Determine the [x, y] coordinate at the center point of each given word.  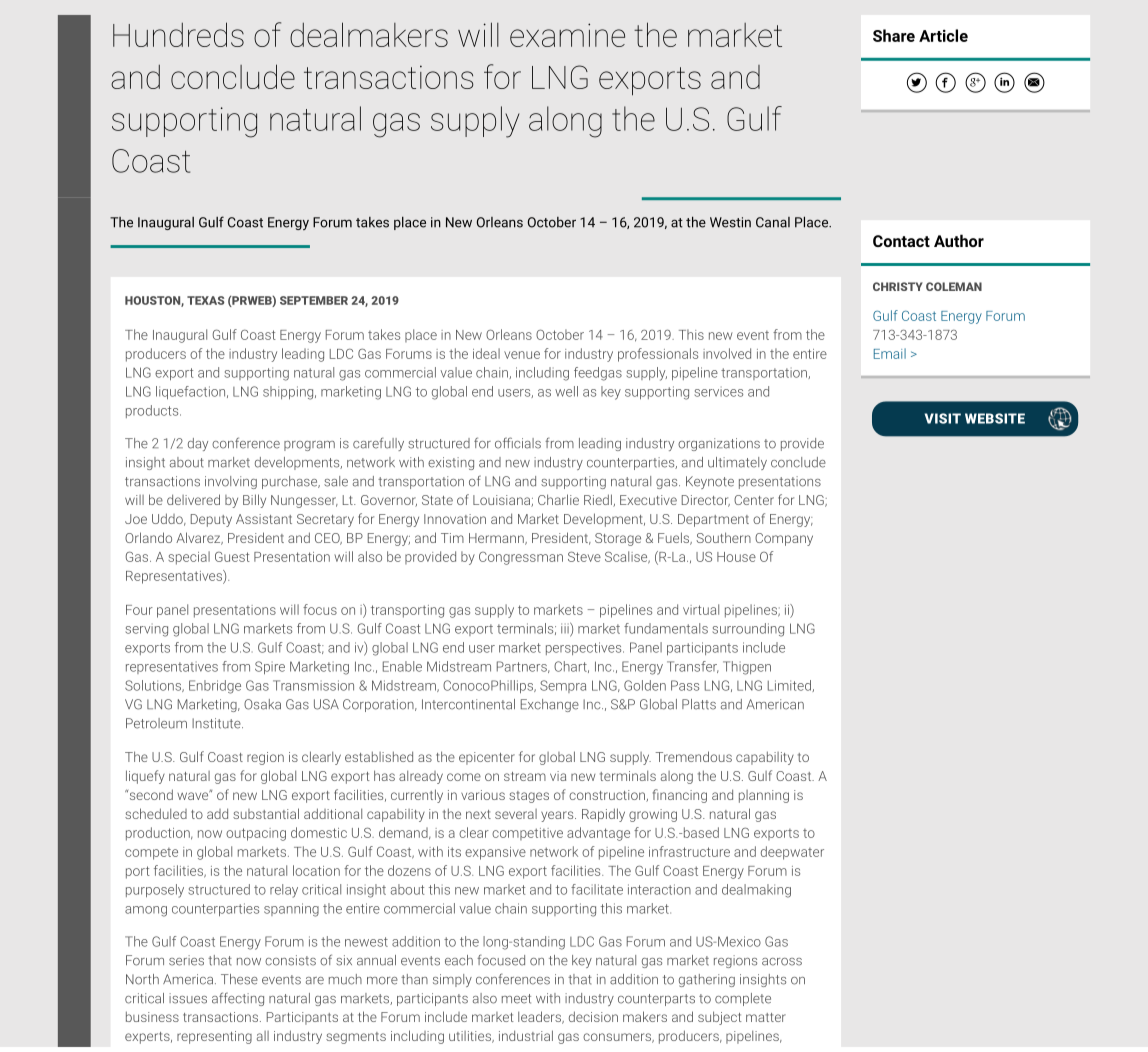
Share [894, 35]
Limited [790, 686]
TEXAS [206, 300]
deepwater [792, 853]
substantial [266, 813]
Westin [730, 222]
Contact [901, 241]
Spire [270, 667]
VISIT [943, 418]
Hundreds [178, 34]
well [566, 391]
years [558, 816]
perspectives [585, 648]
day [198, 444]
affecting [238, 999]
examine [567, 35]
